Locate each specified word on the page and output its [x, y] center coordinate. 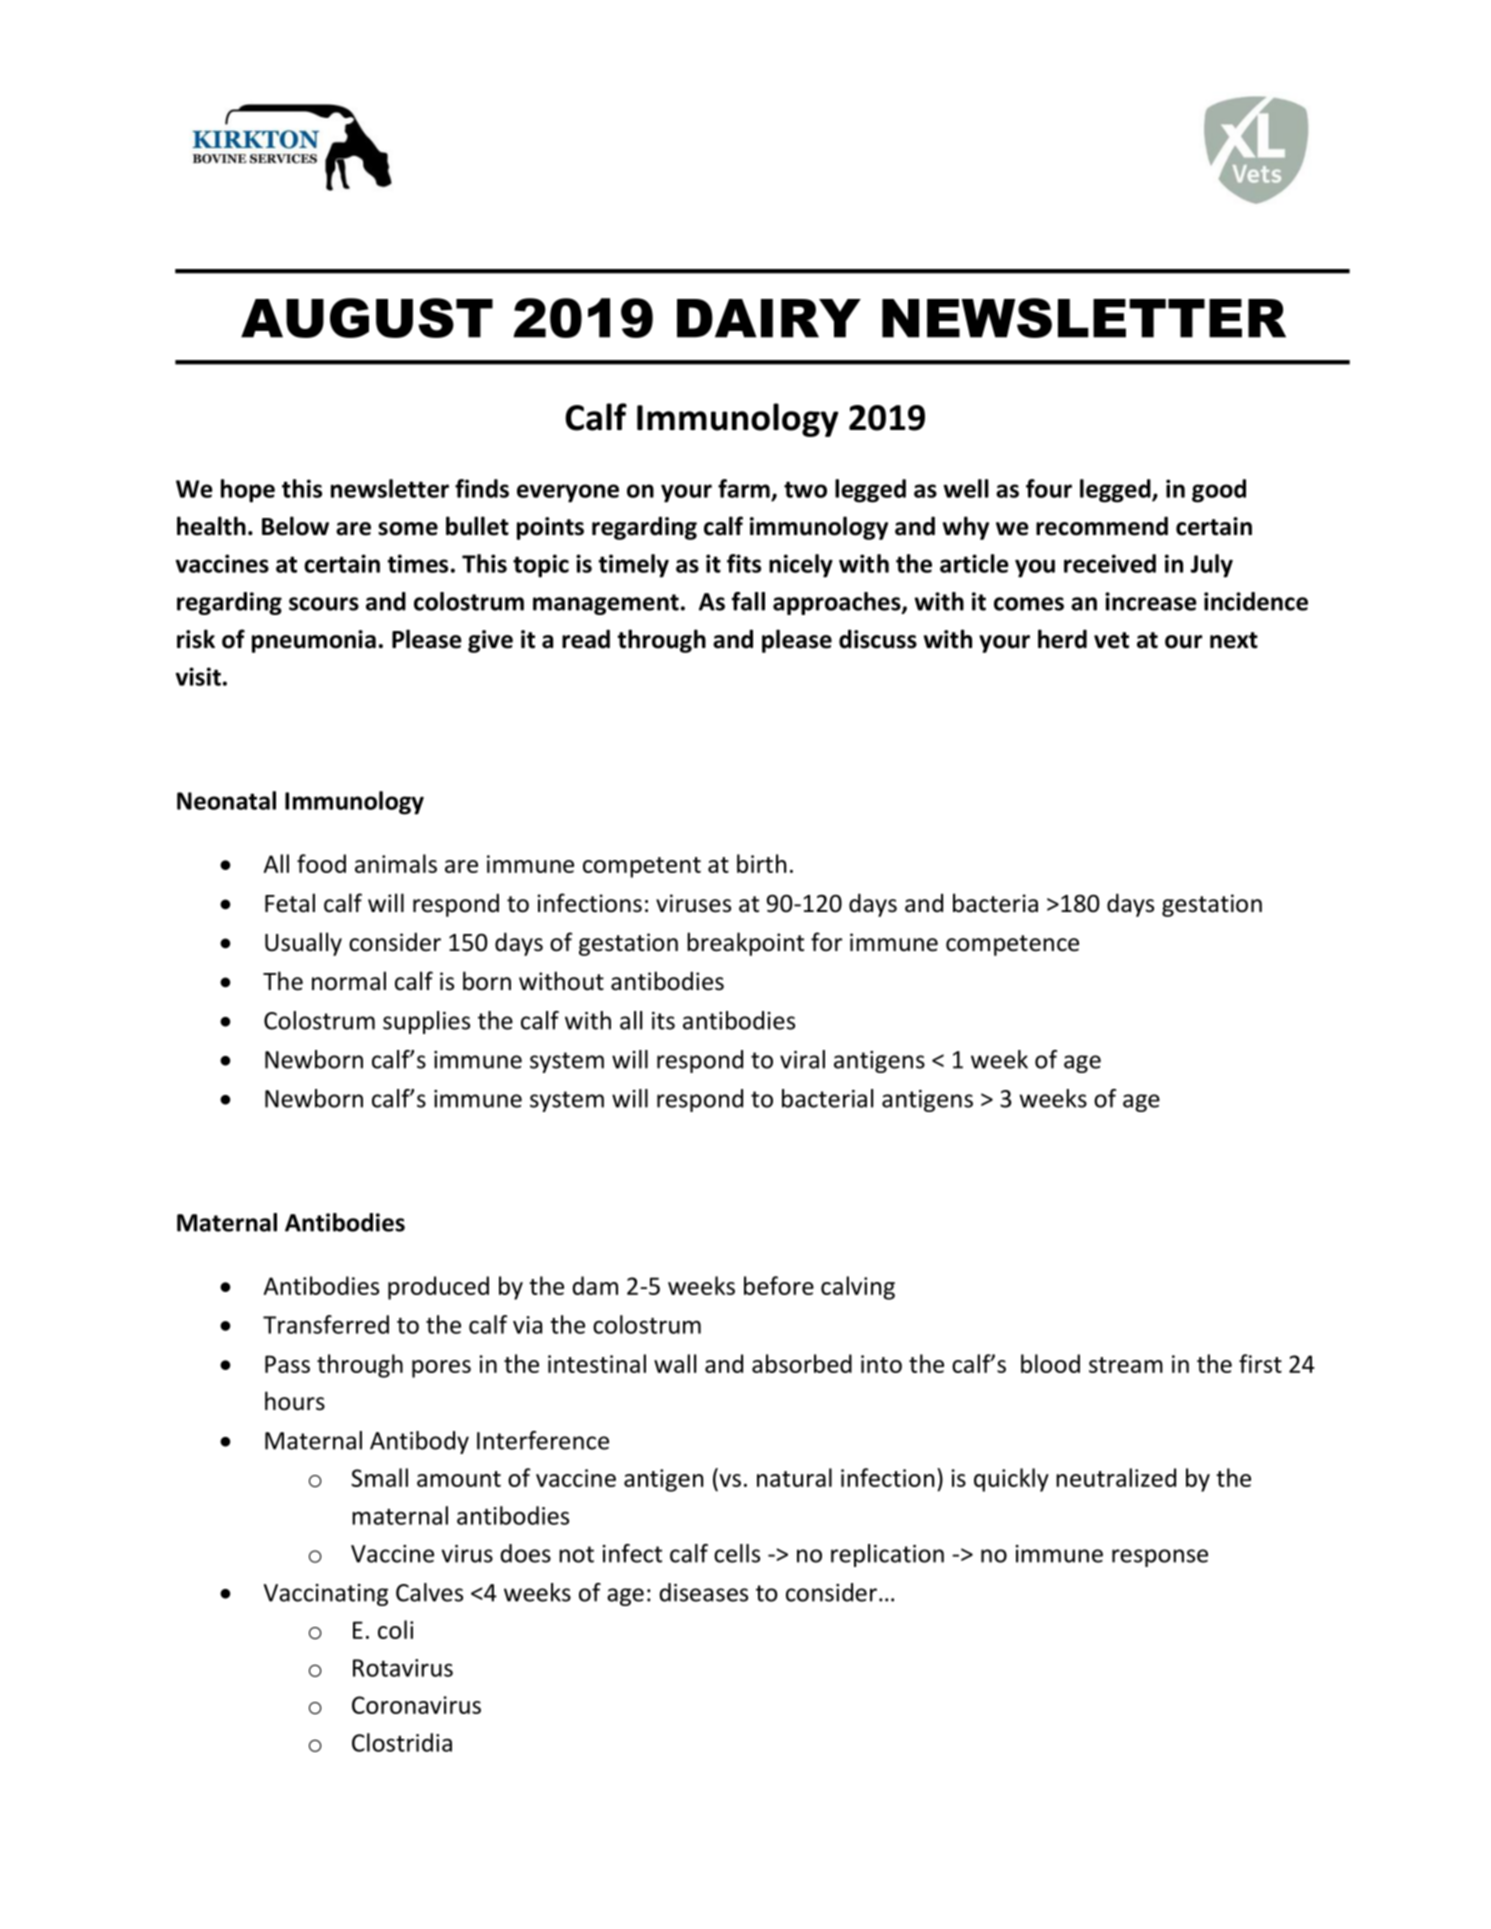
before [779, 1285]
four [1049, 488]
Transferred [326, 1324]
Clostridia [402, 1742]
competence [1012, 945]
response [1160, 1558]
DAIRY [769, 318]
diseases [703, 1592]
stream [1126, 1365]
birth [761, 863]
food [321, 863]
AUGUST [367, 318]
